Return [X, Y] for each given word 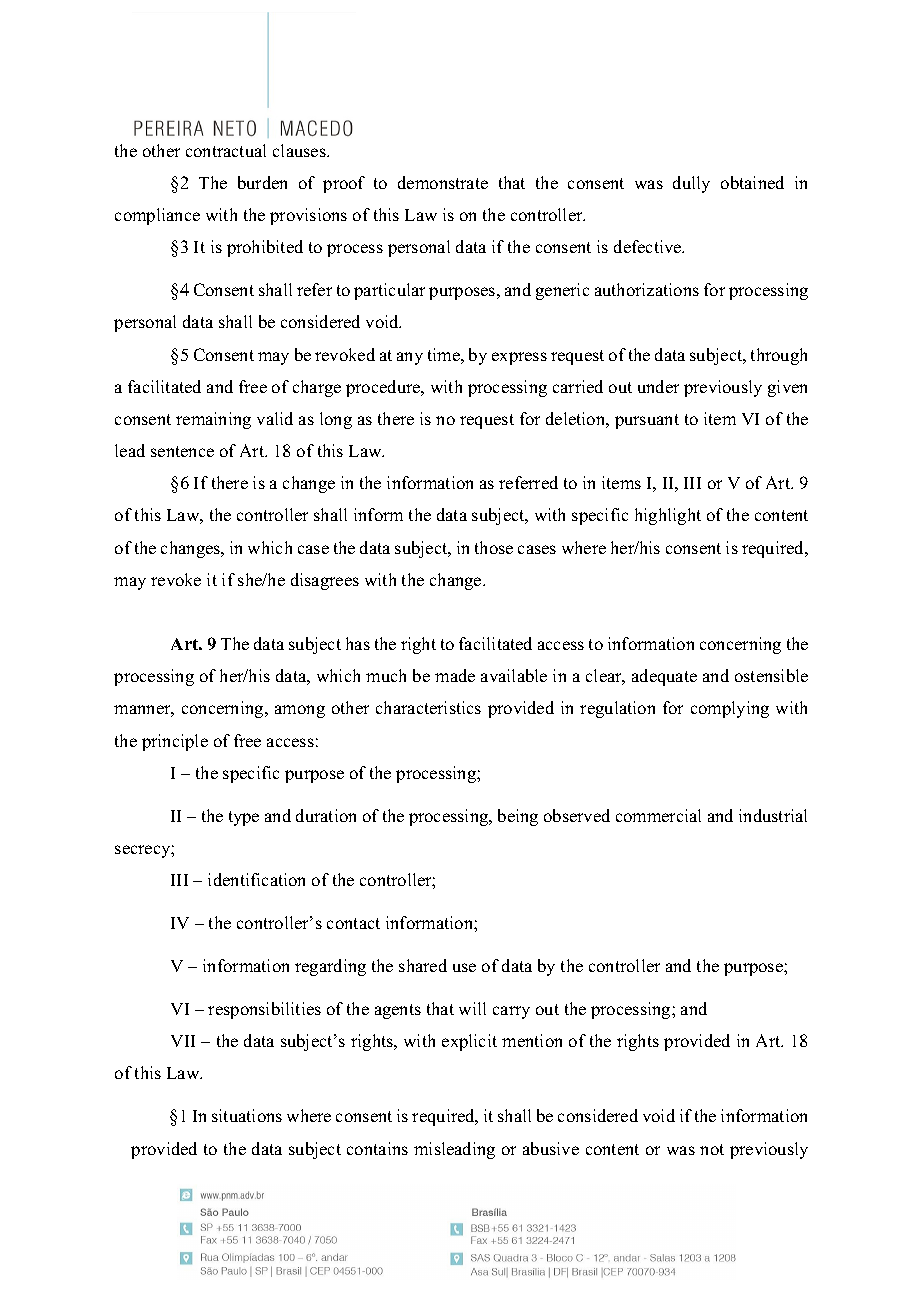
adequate [664, 677]
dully [691, 184]
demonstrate [443, 182]
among [300, 711]
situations [247, 1115]
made [455, 675]
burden [262, 182]
